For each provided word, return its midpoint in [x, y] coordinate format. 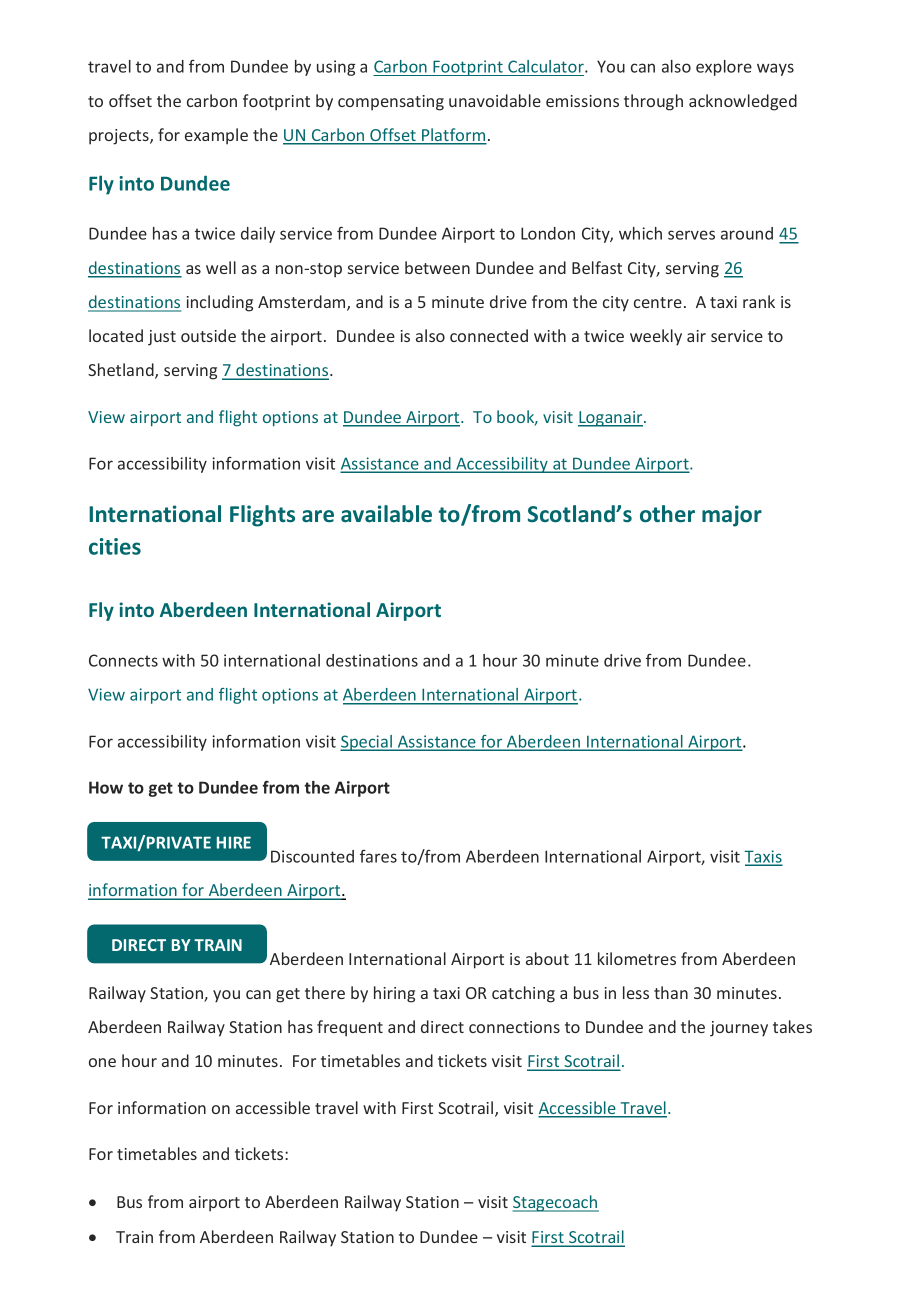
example [216, 136]
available [386, 513]
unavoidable [495, 100]
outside [208, 335]
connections [514, 1027]
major [732, 516]
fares [378, 856]
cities [115, 546]
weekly [656, 337]
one [102, 1062]
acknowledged [743, 102]
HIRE [234, 842]
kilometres [637, 958]
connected [489, 335]
